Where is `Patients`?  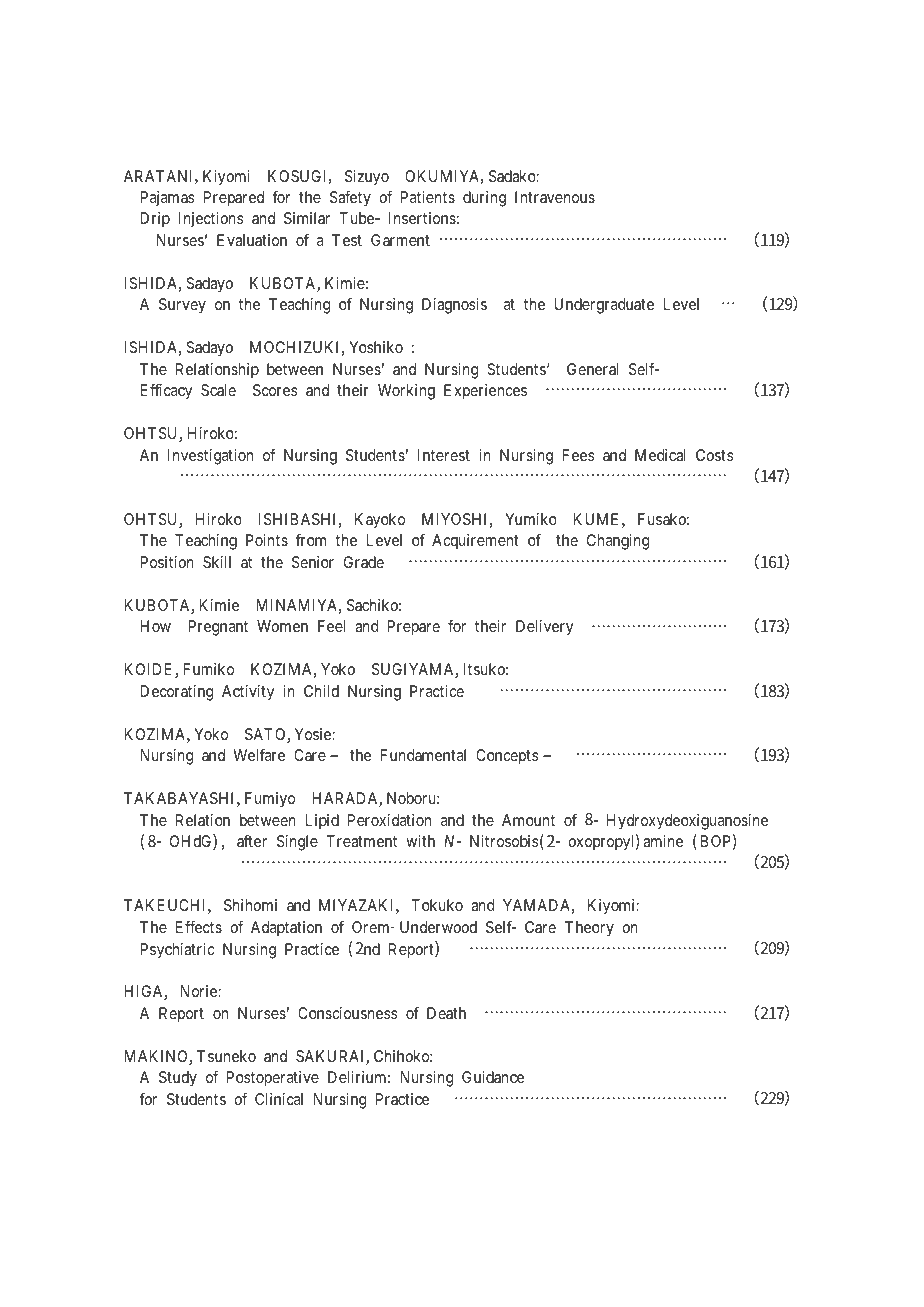
Patients is located at coordinates (427, 197).
